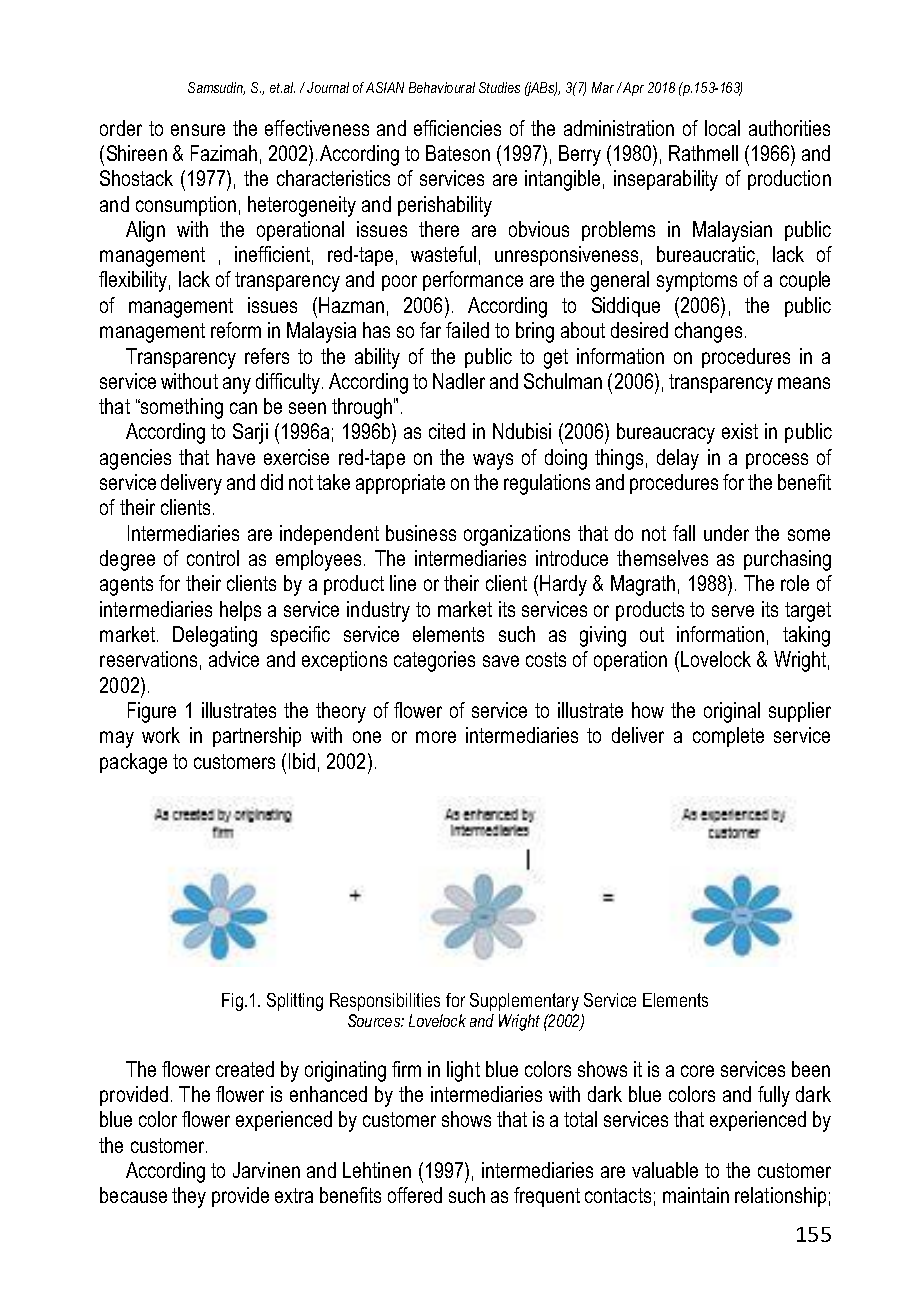  I want to click on local, so click(722, 128).
